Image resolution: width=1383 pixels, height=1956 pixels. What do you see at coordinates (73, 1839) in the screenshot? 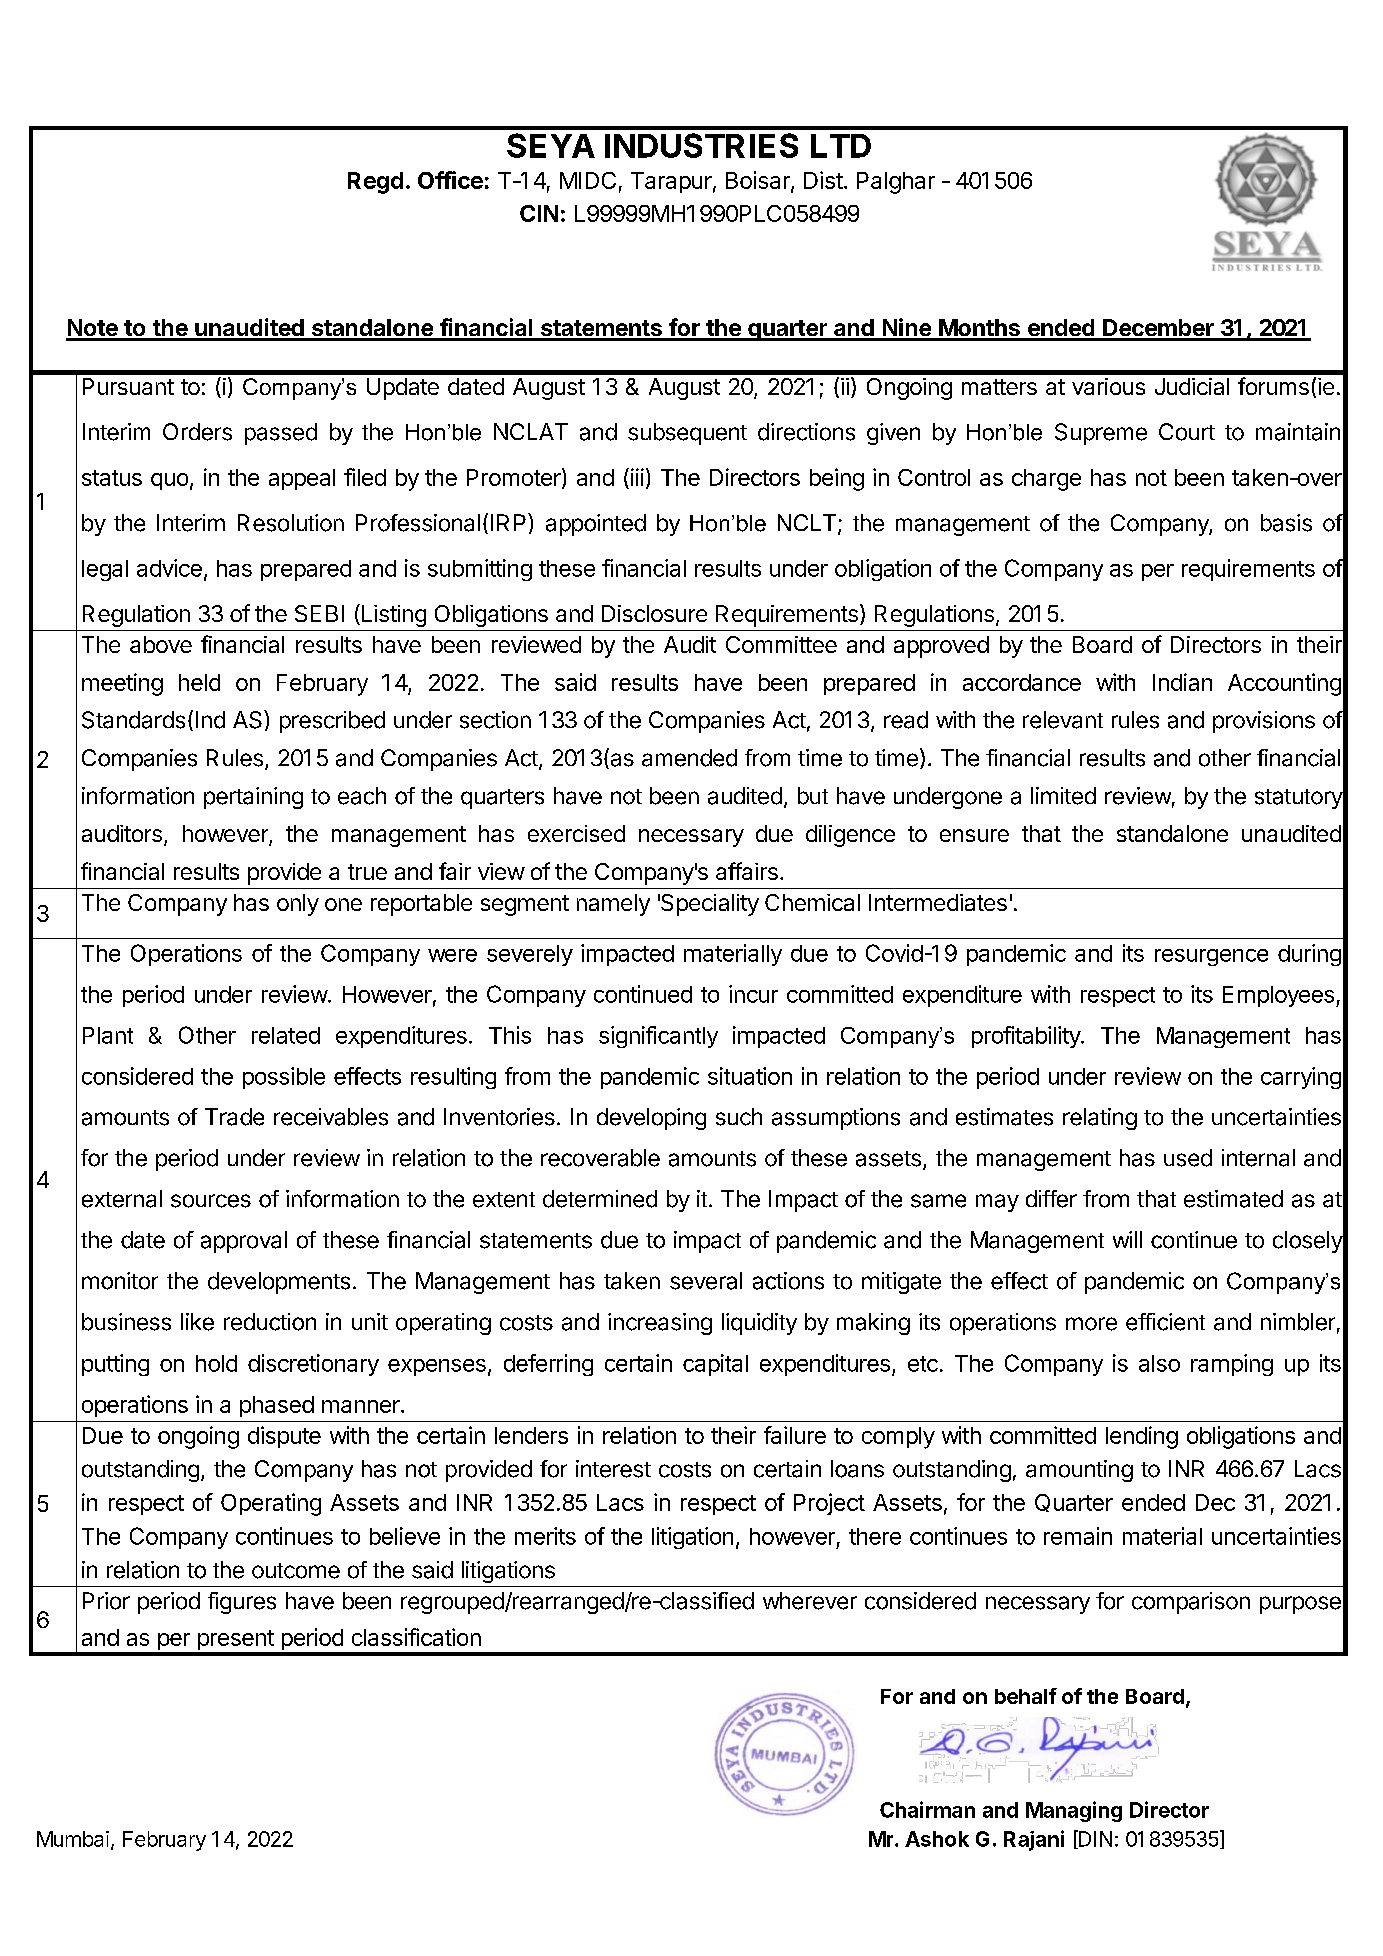
I see `Mumbai` at bounding box center [73, 1839].
